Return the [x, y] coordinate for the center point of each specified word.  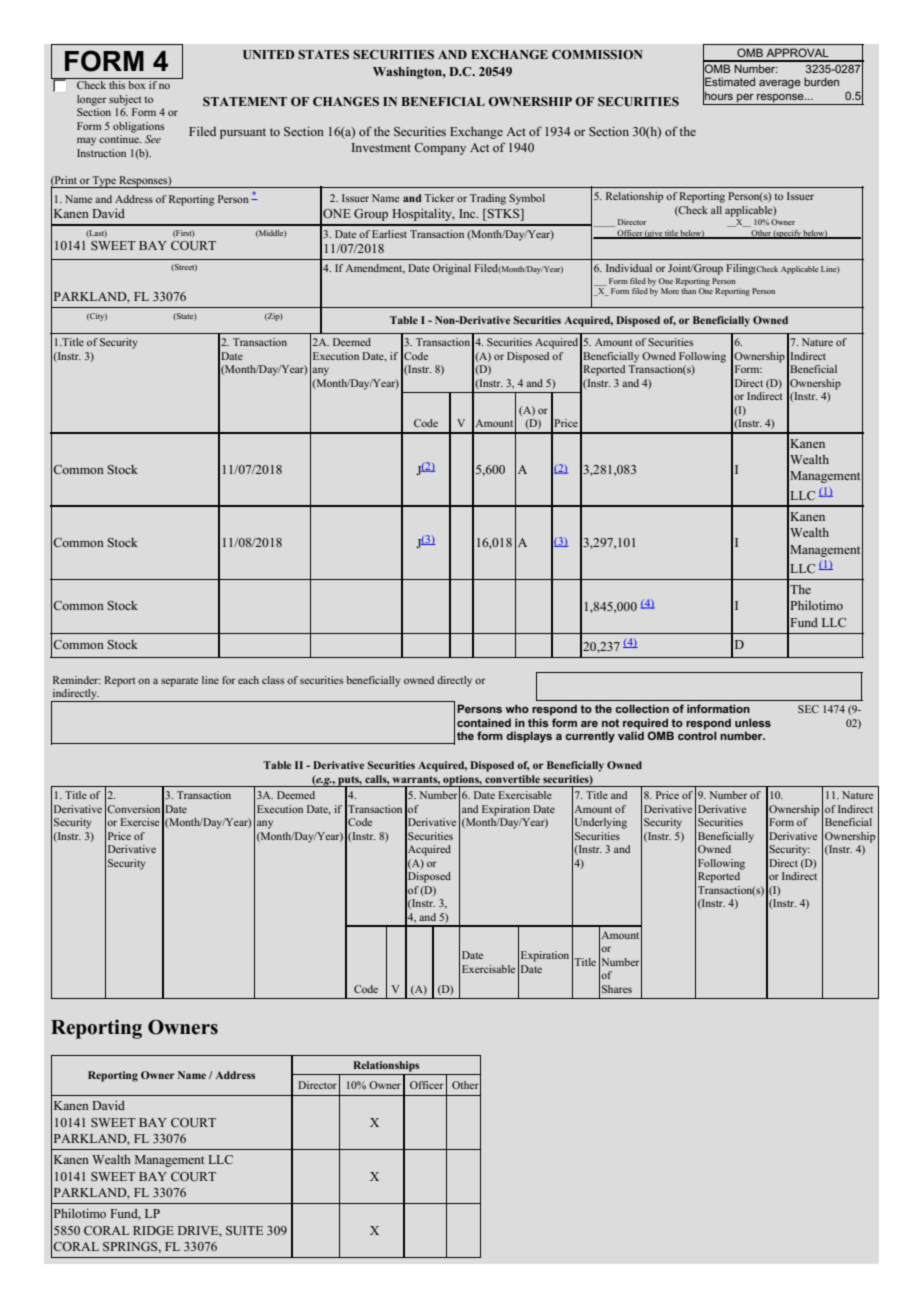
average [780, 84]
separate [179, 682]
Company [440, 149]
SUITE [244, 1230]
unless [753, 722]
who [517, 708]
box [137, 85]
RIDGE [153, 1230]
